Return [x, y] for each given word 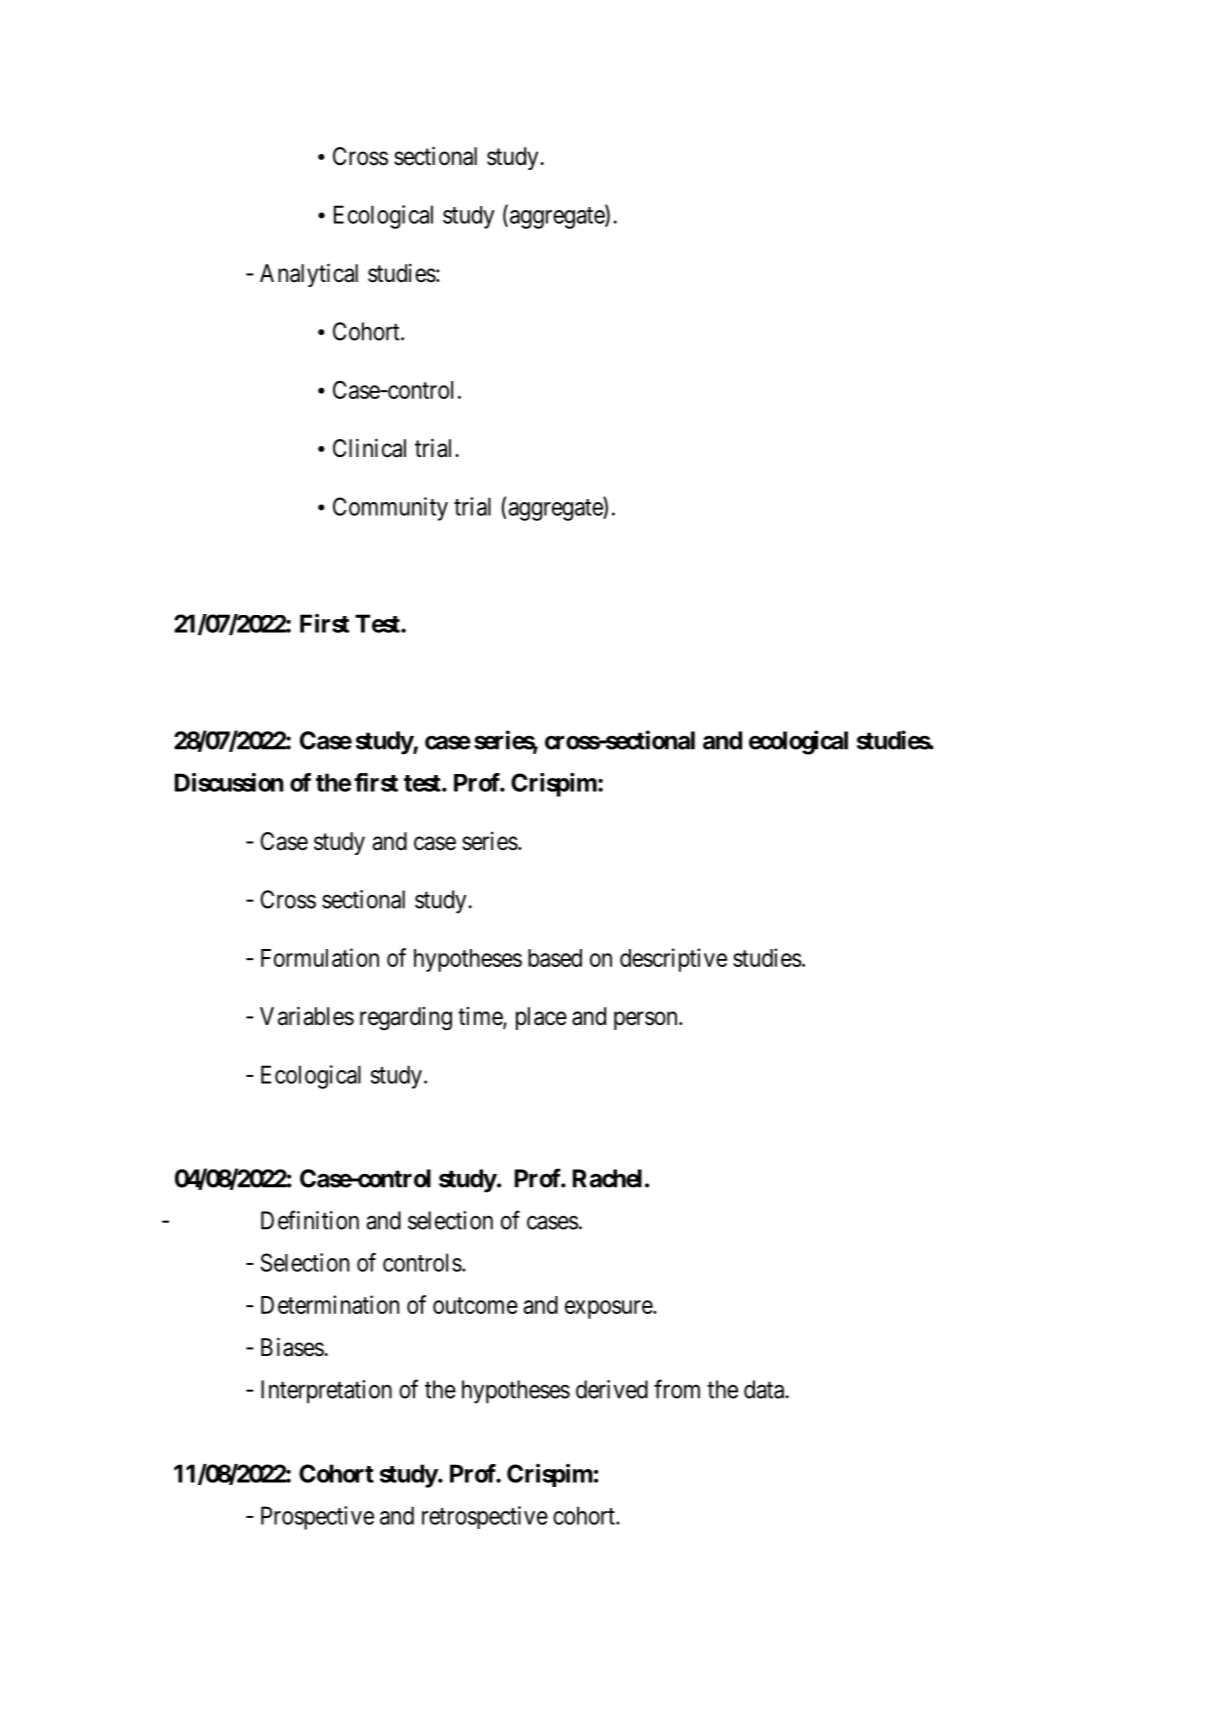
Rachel [607, 1178]
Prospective [317, 1518]
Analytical [309, 275]
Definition [310, 1220]
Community [390, 509]
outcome [475, 1305]
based [555, 958]
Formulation [320, 957]
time [481, 1017]
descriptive [673, 960]
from [677, 1389]
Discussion [229, 782]
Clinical [369, 448]
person [647, 1020]
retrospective [485, 1517]
